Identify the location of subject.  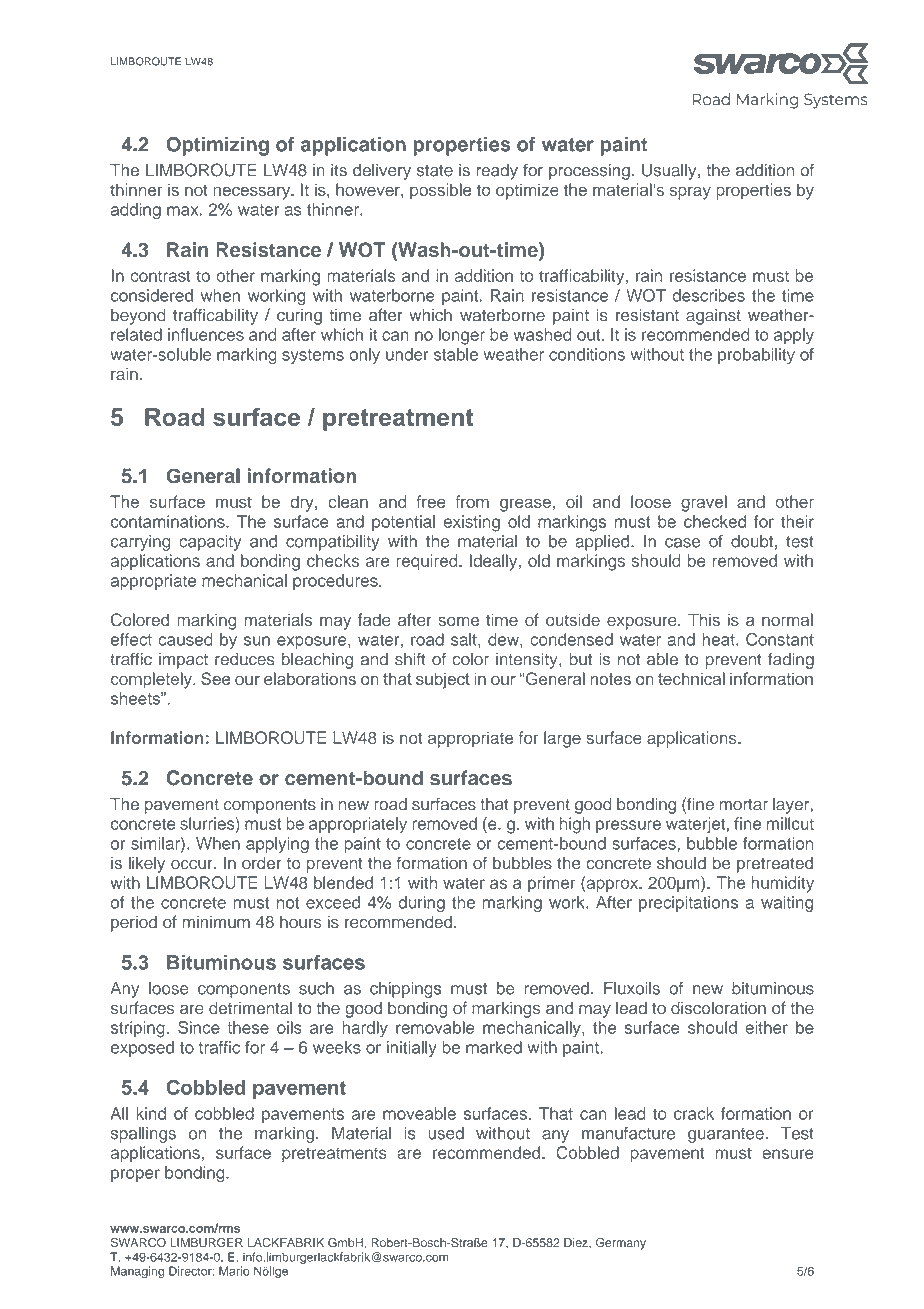
(443, 680).
